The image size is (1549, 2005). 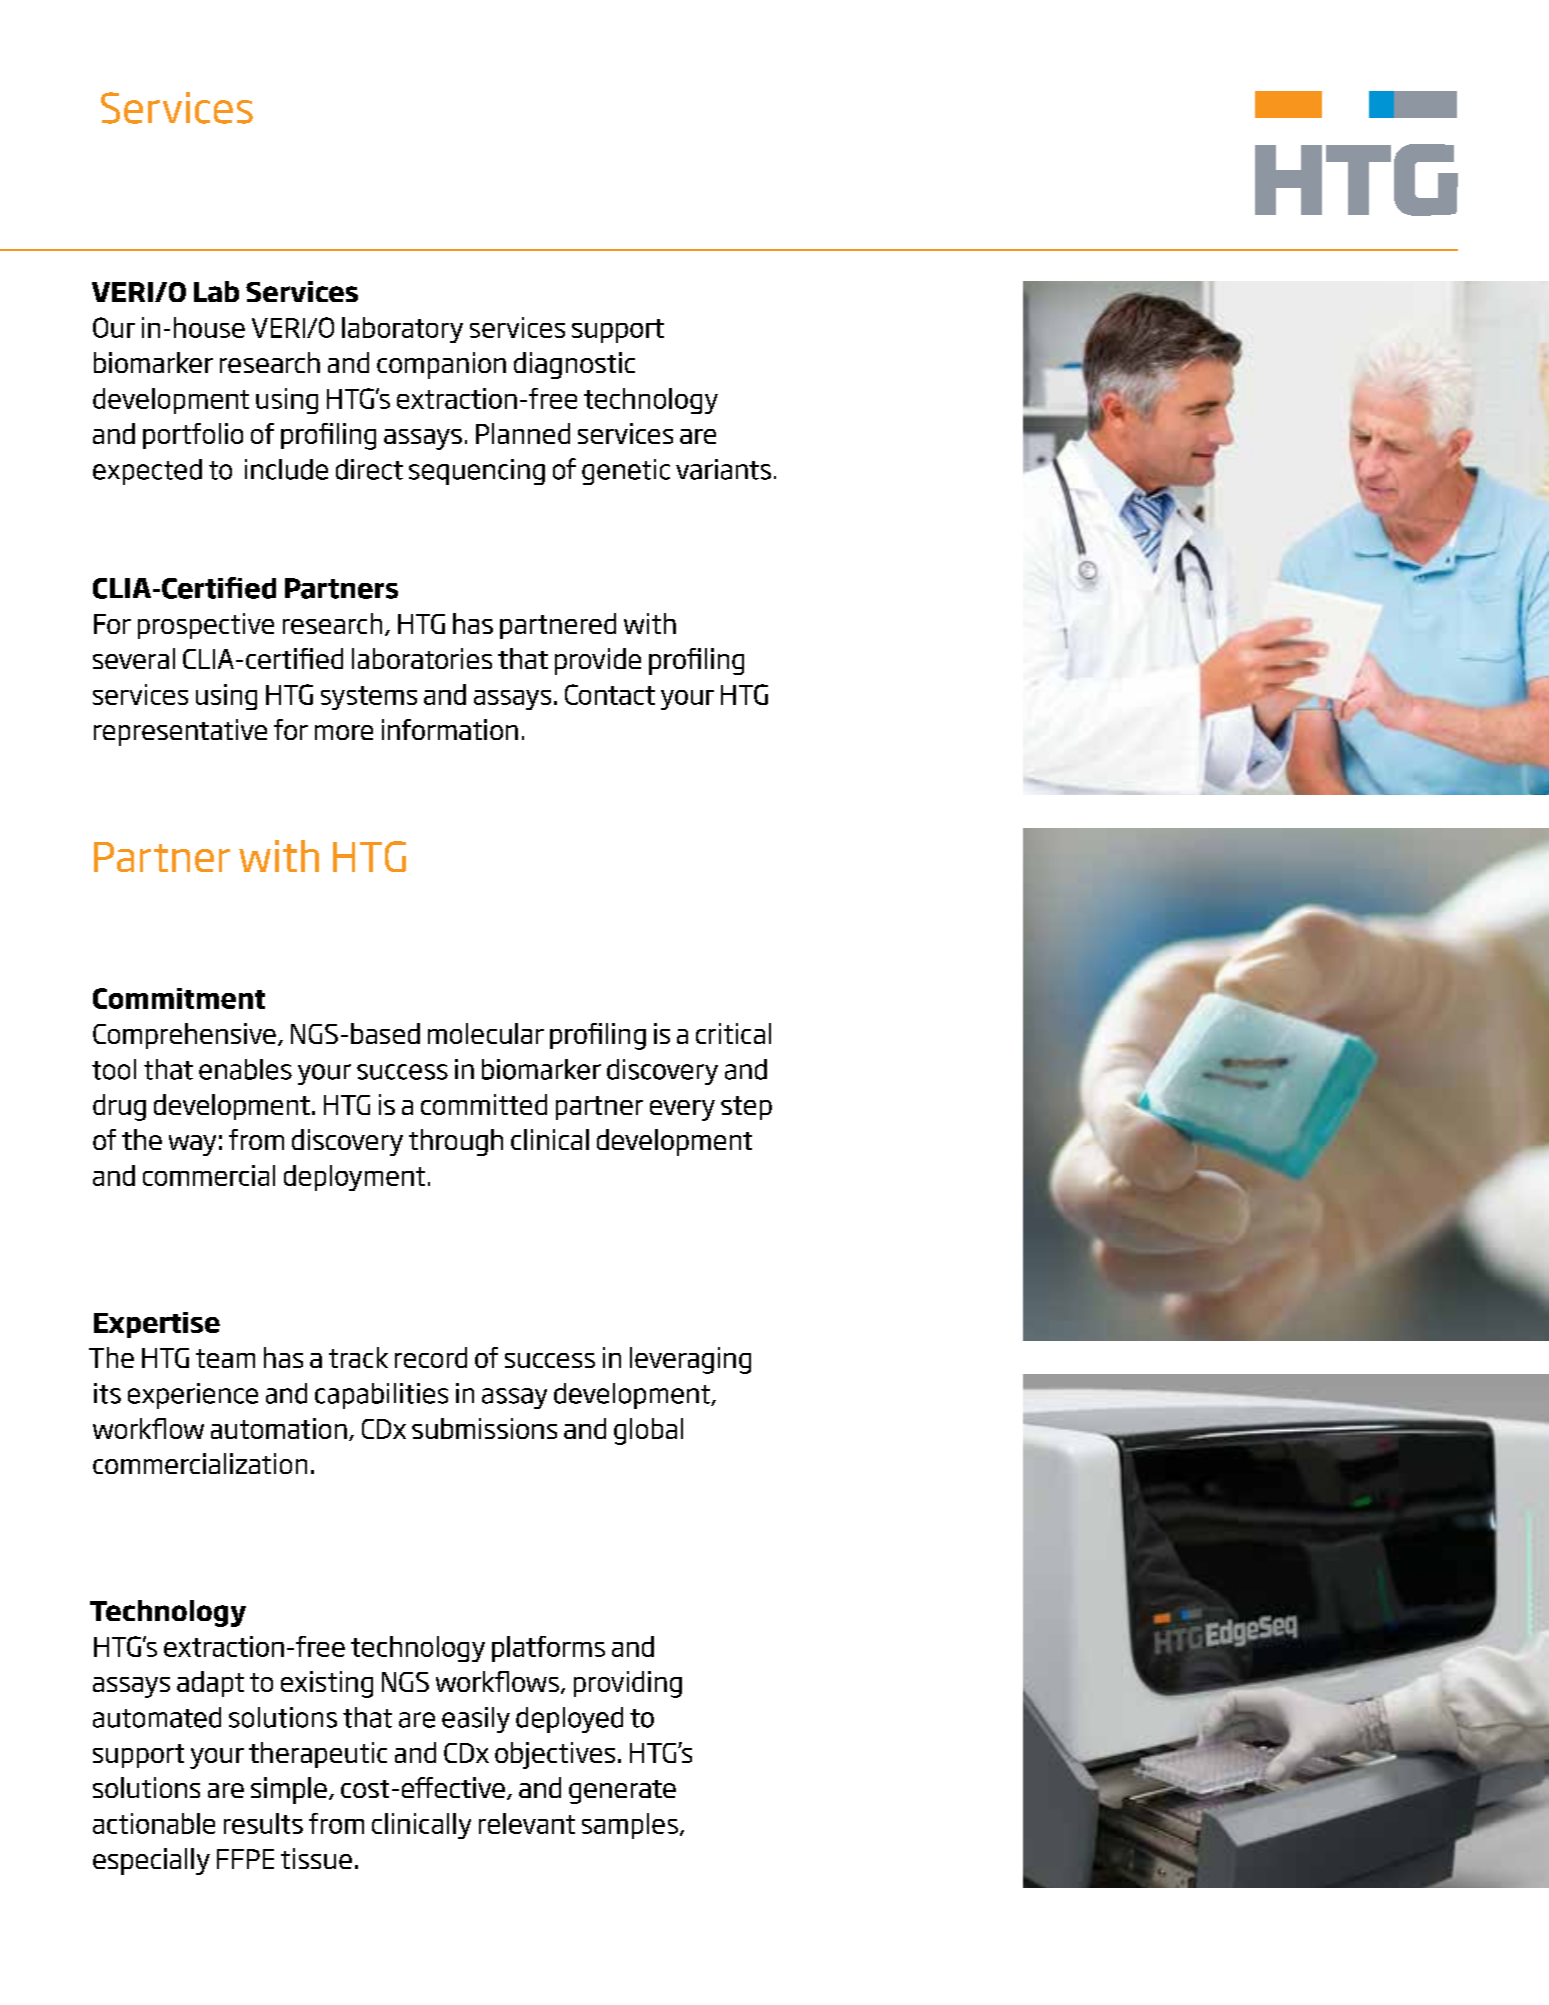 I want to click on portfolio, so click(x=193, y=436).
